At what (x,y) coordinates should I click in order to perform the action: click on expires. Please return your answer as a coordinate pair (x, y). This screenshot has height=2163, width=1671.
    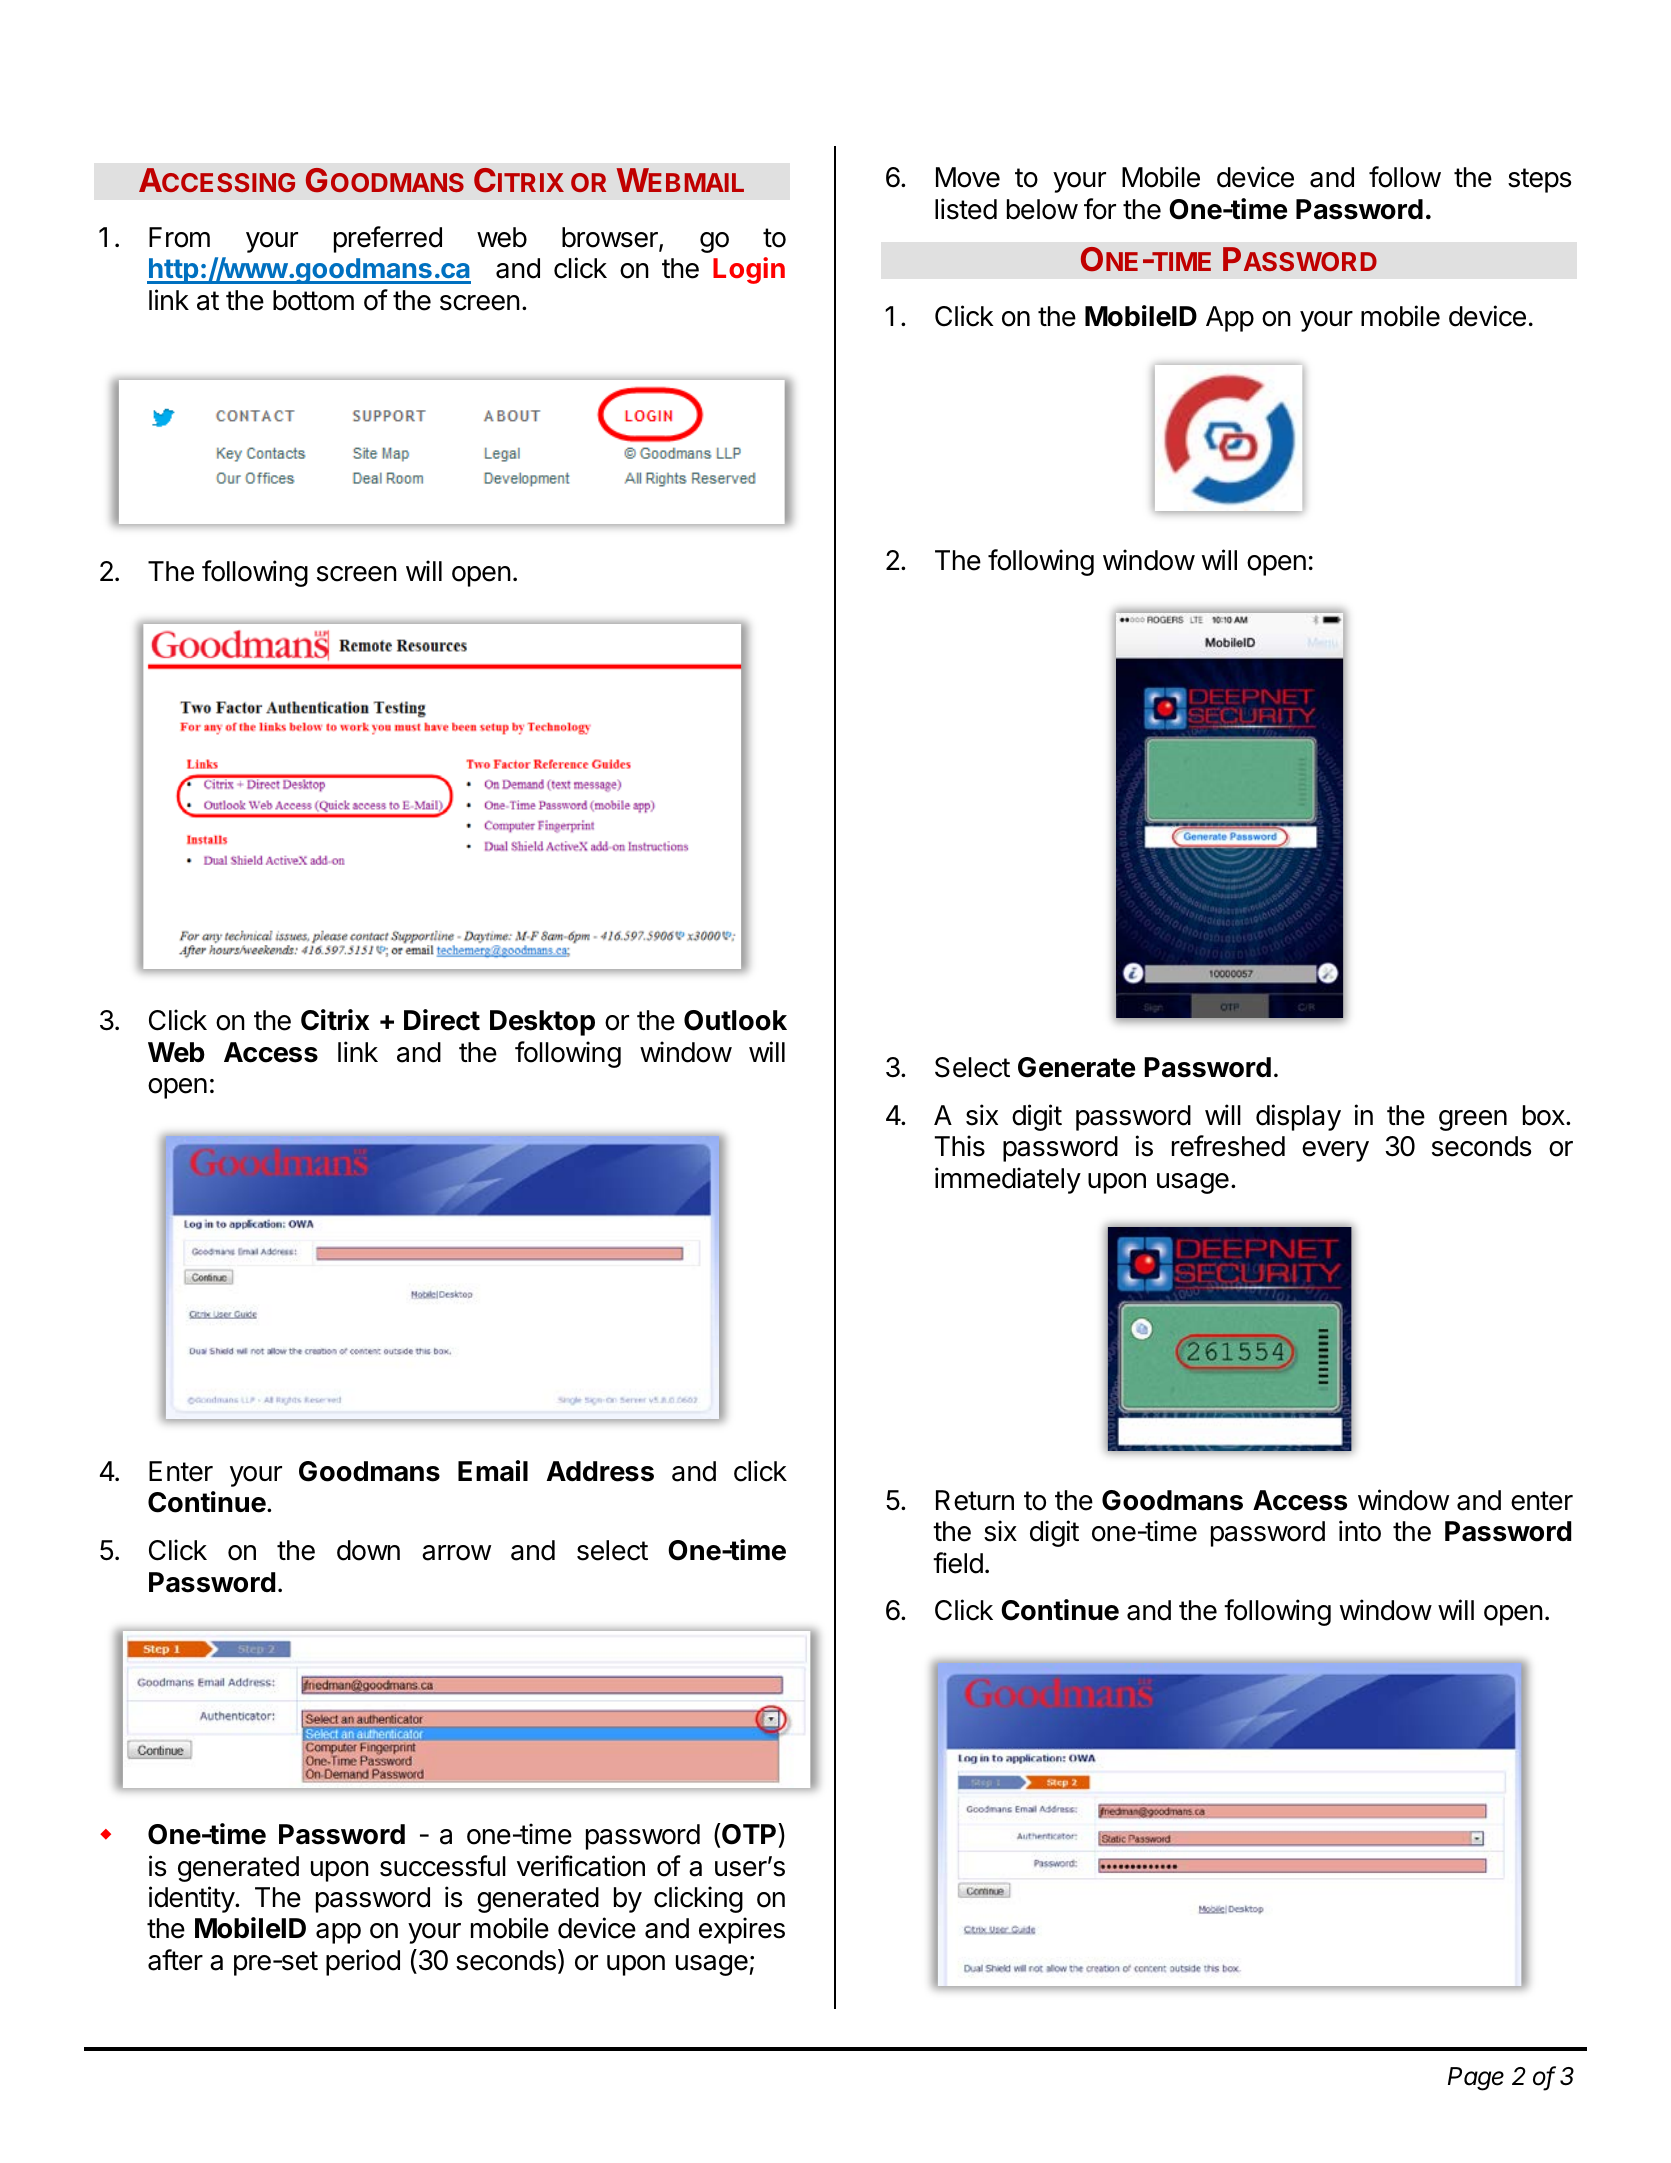
    Looking at the image, I should click on (742, 1930).
